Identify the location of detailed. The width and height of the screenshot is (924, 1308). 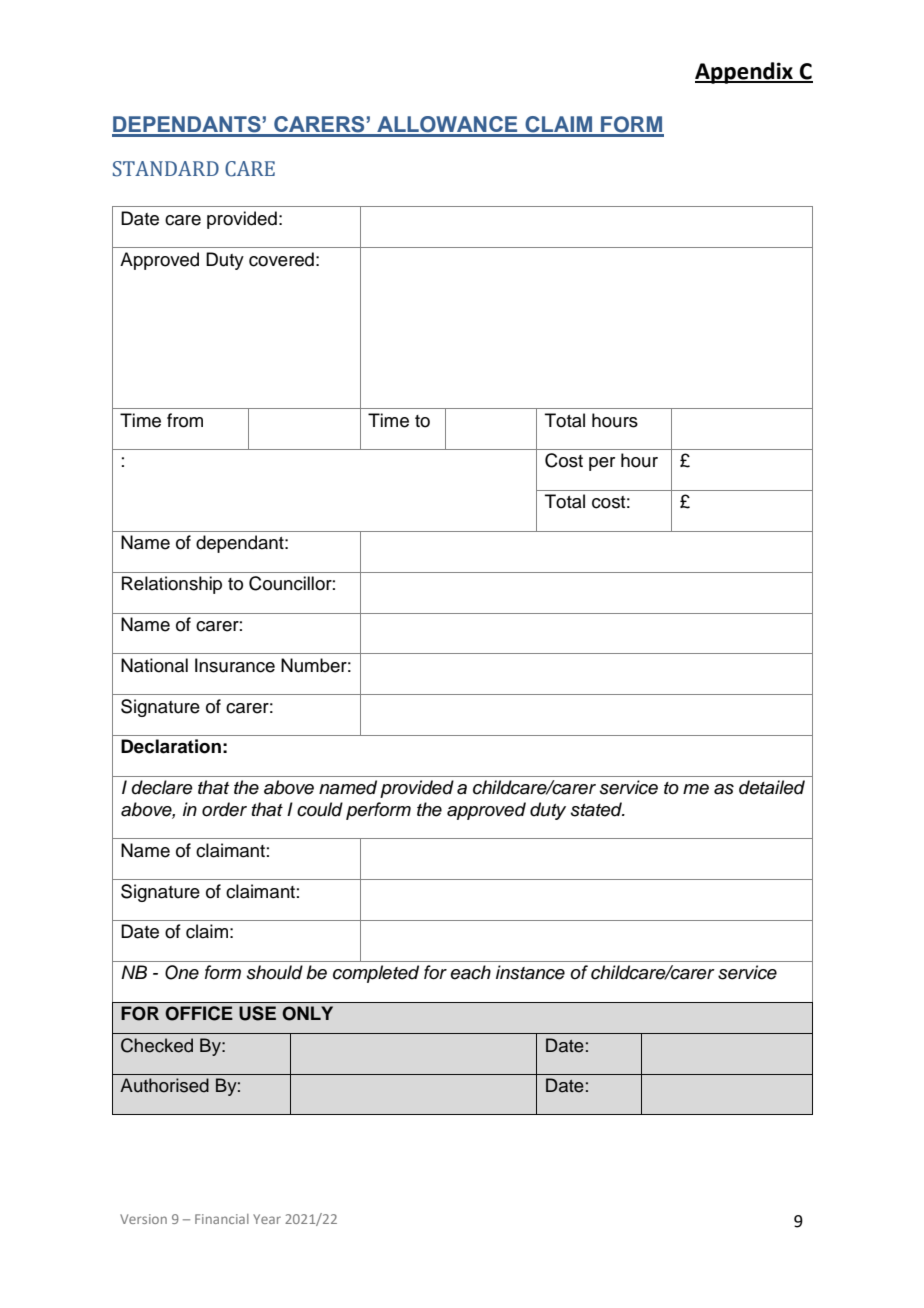
(772, 787).
